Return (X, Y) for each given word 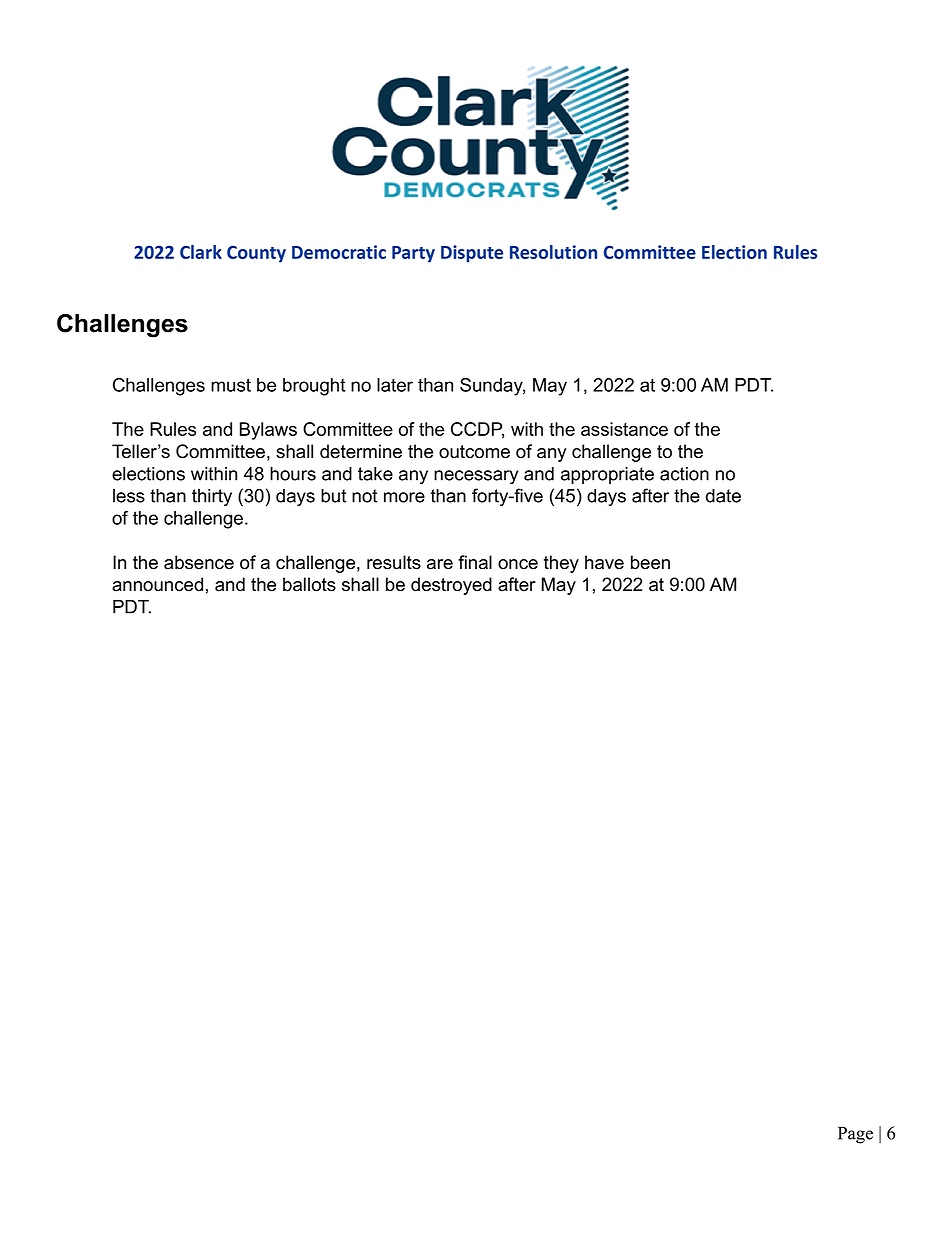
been (650, 562)
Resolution (553, 252)
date (723, 496)
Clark (201, 252)
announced (157, 584)
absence (199, 562)
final (475, 562)
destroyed (451, 586)
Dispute (472, 254)
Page (855, 1135)
